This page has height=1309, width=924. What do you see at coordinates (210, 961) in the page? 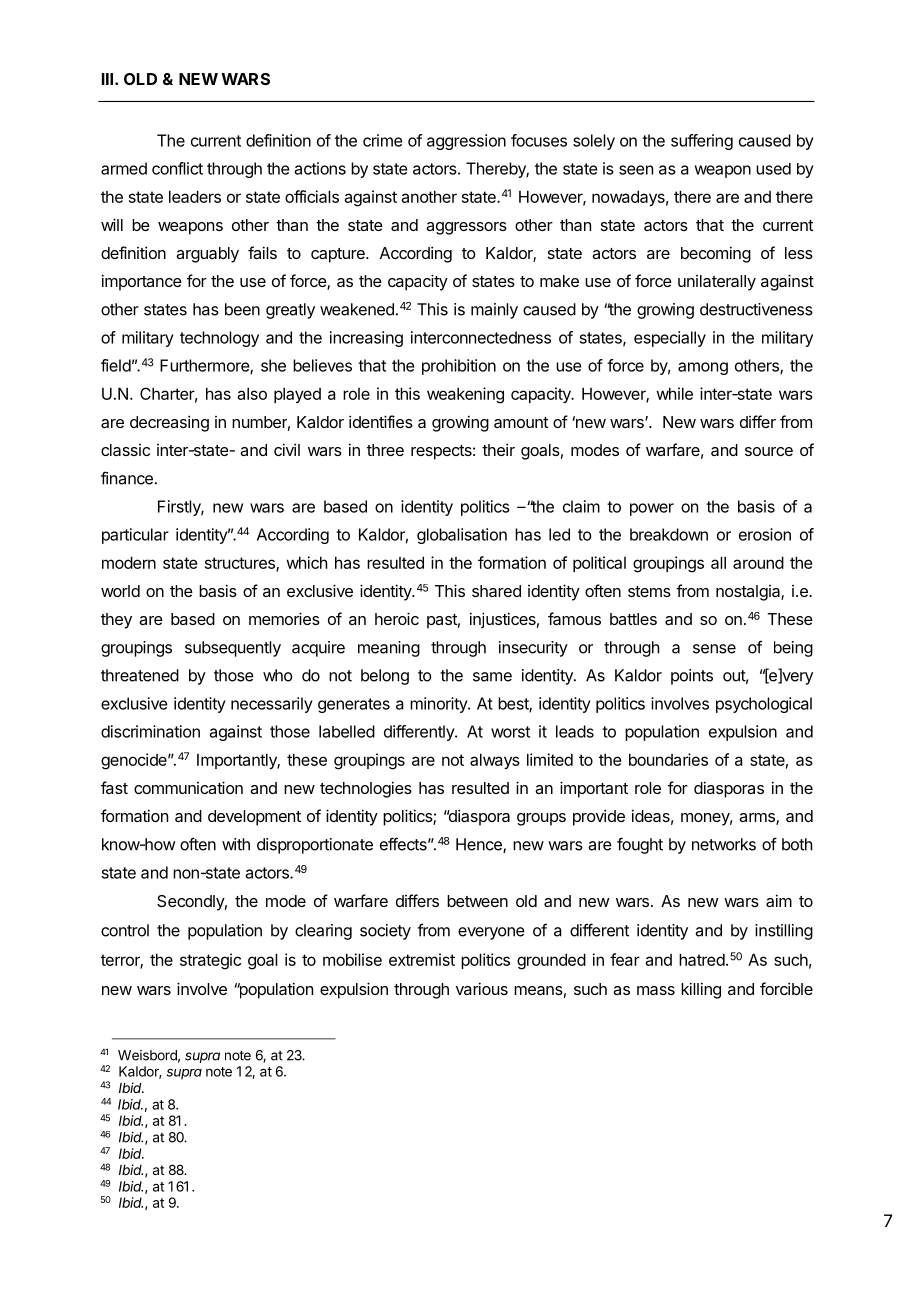
I see `strategic` at bounding box center [210, 961].
